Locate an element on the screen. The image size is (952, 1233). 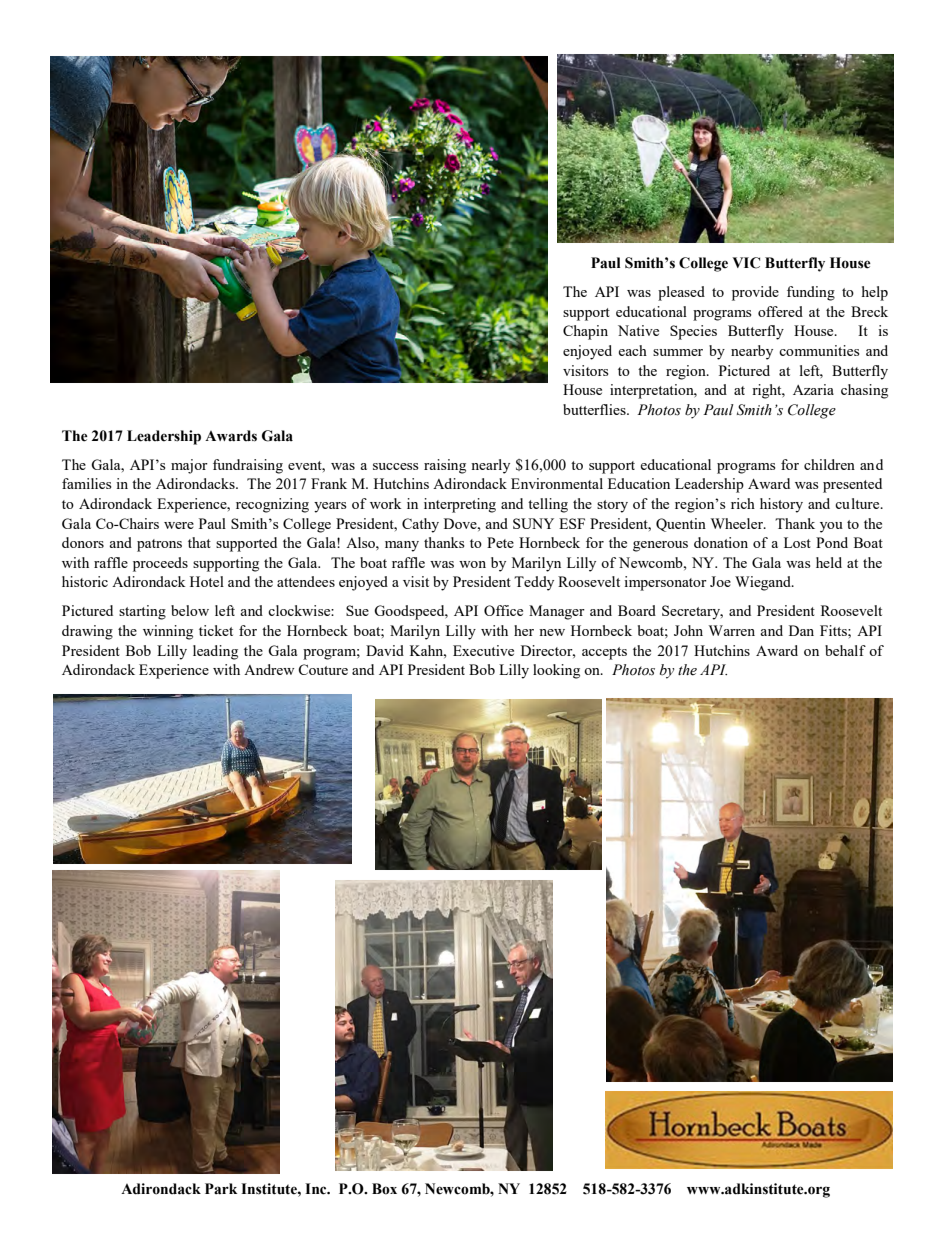
Park is located at coordinates (221, 1189).
